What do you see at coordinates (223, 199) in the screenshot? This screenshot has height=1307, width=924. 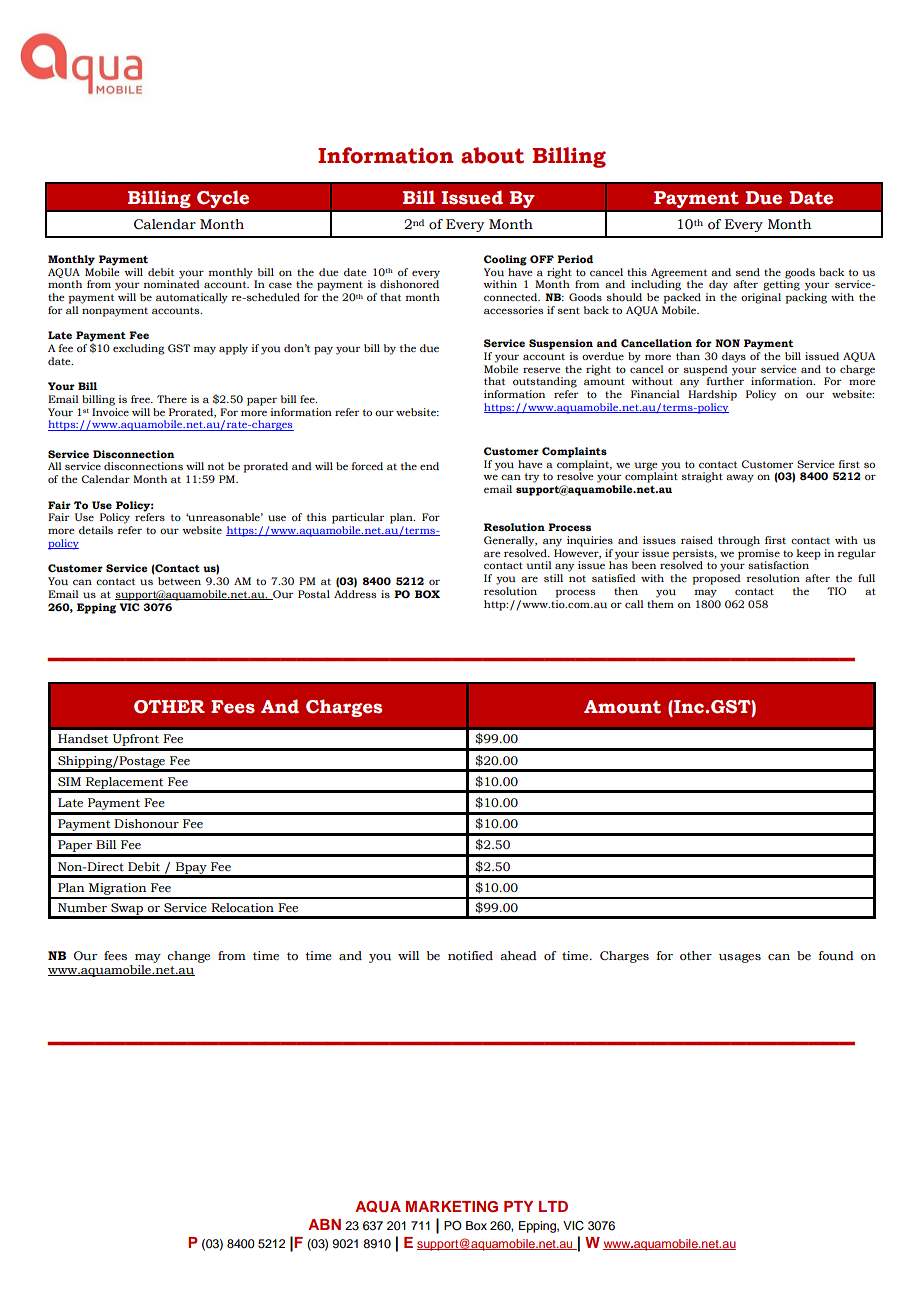 I see `Cycle` at bounding box center [223, 199].
